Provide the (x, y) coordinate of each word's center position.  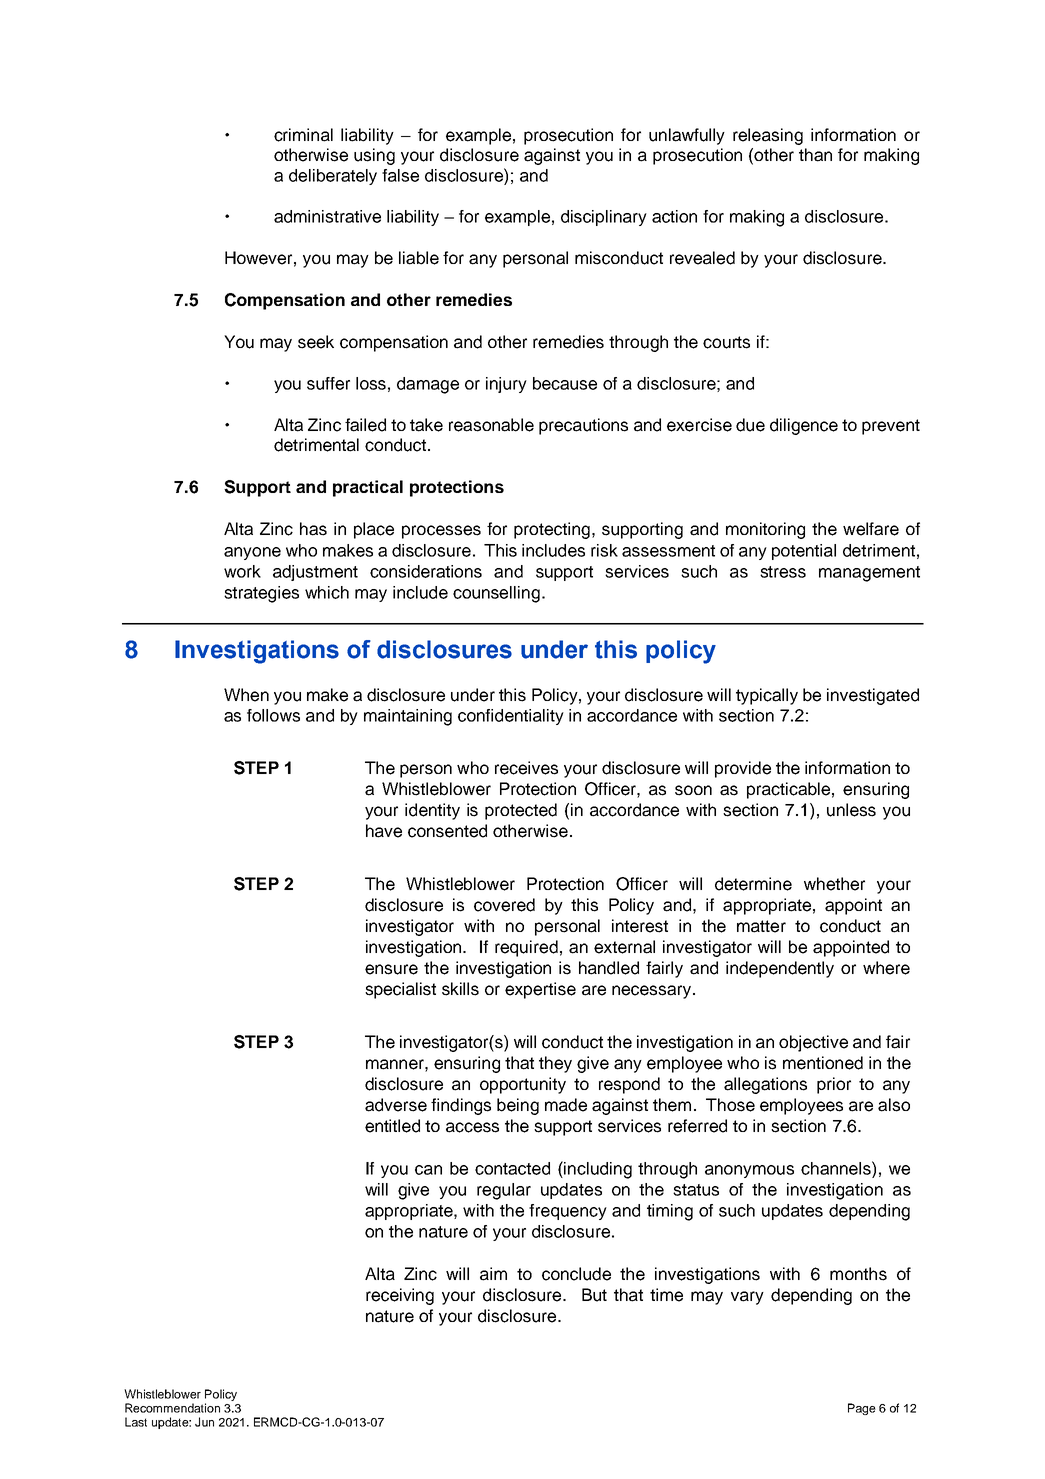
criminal (303, 135)
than (815, 155)
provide (743, 769)
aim (493, 1274)
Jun (204, 1422)
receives (526, 768)
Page (862, 1409)
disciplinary (604, 218)
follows (273, 715)
